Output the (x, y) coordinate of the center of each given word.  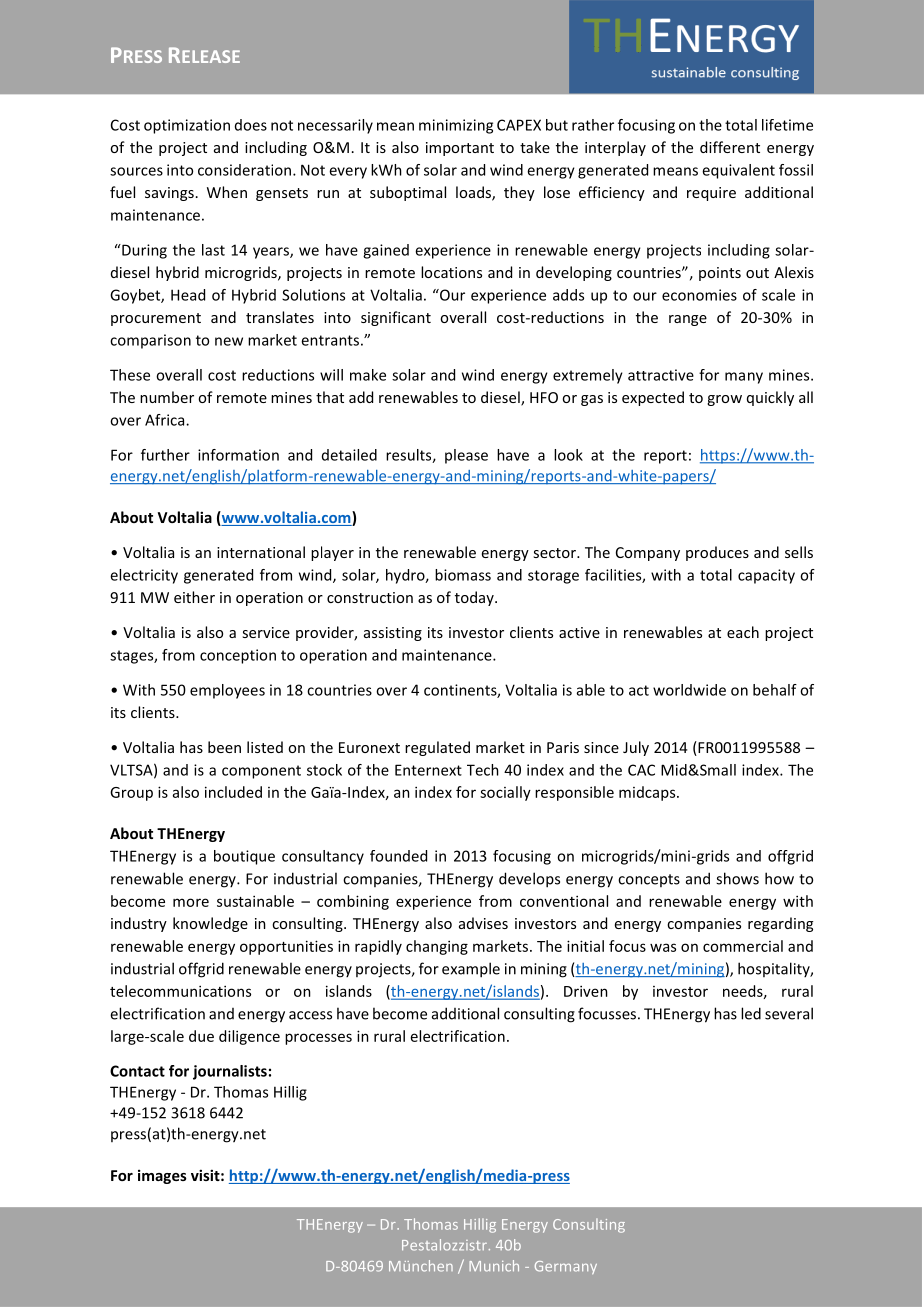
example (471, 970)
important (460, 149)
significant (396, 318)
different (730, 147)
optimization (187, 126)
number (167, 397)
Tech (483, 770)
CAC (641, 770)
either (194, 597)
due (201, 1036)
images (162, 1176)
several (789, 1013)
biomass (463, 575)
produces (717, 553)
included (233, 792)
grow (724, 400)
